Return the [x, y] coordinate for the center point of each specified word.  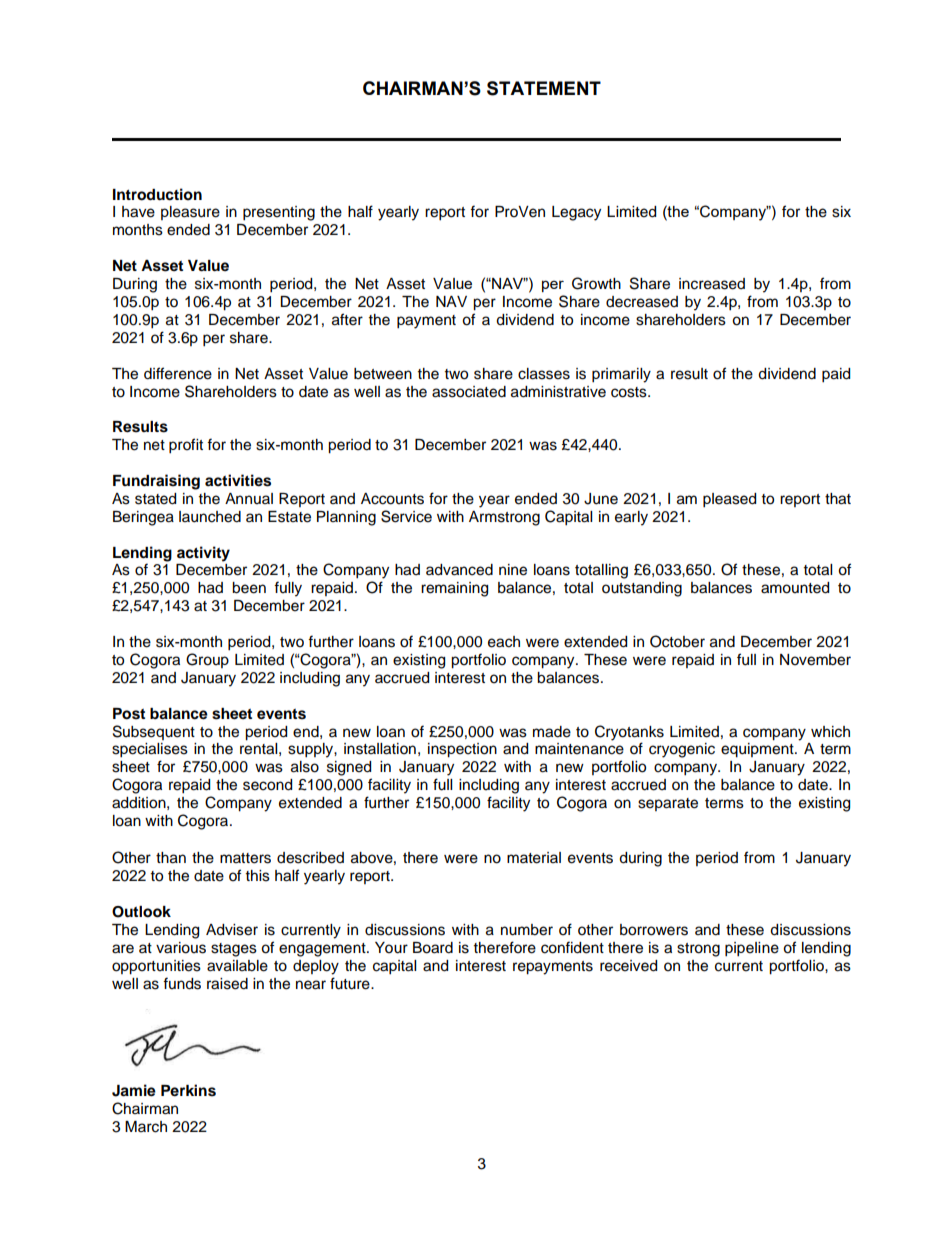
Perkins [188, 1090]
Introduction [157, 194]
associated [469, 392]
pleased [729, 500]
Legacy [576, 213]
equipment [758, 750]
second [267, 785]
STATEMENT [544, 88]
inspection [462, 750]
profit [186, 446]
